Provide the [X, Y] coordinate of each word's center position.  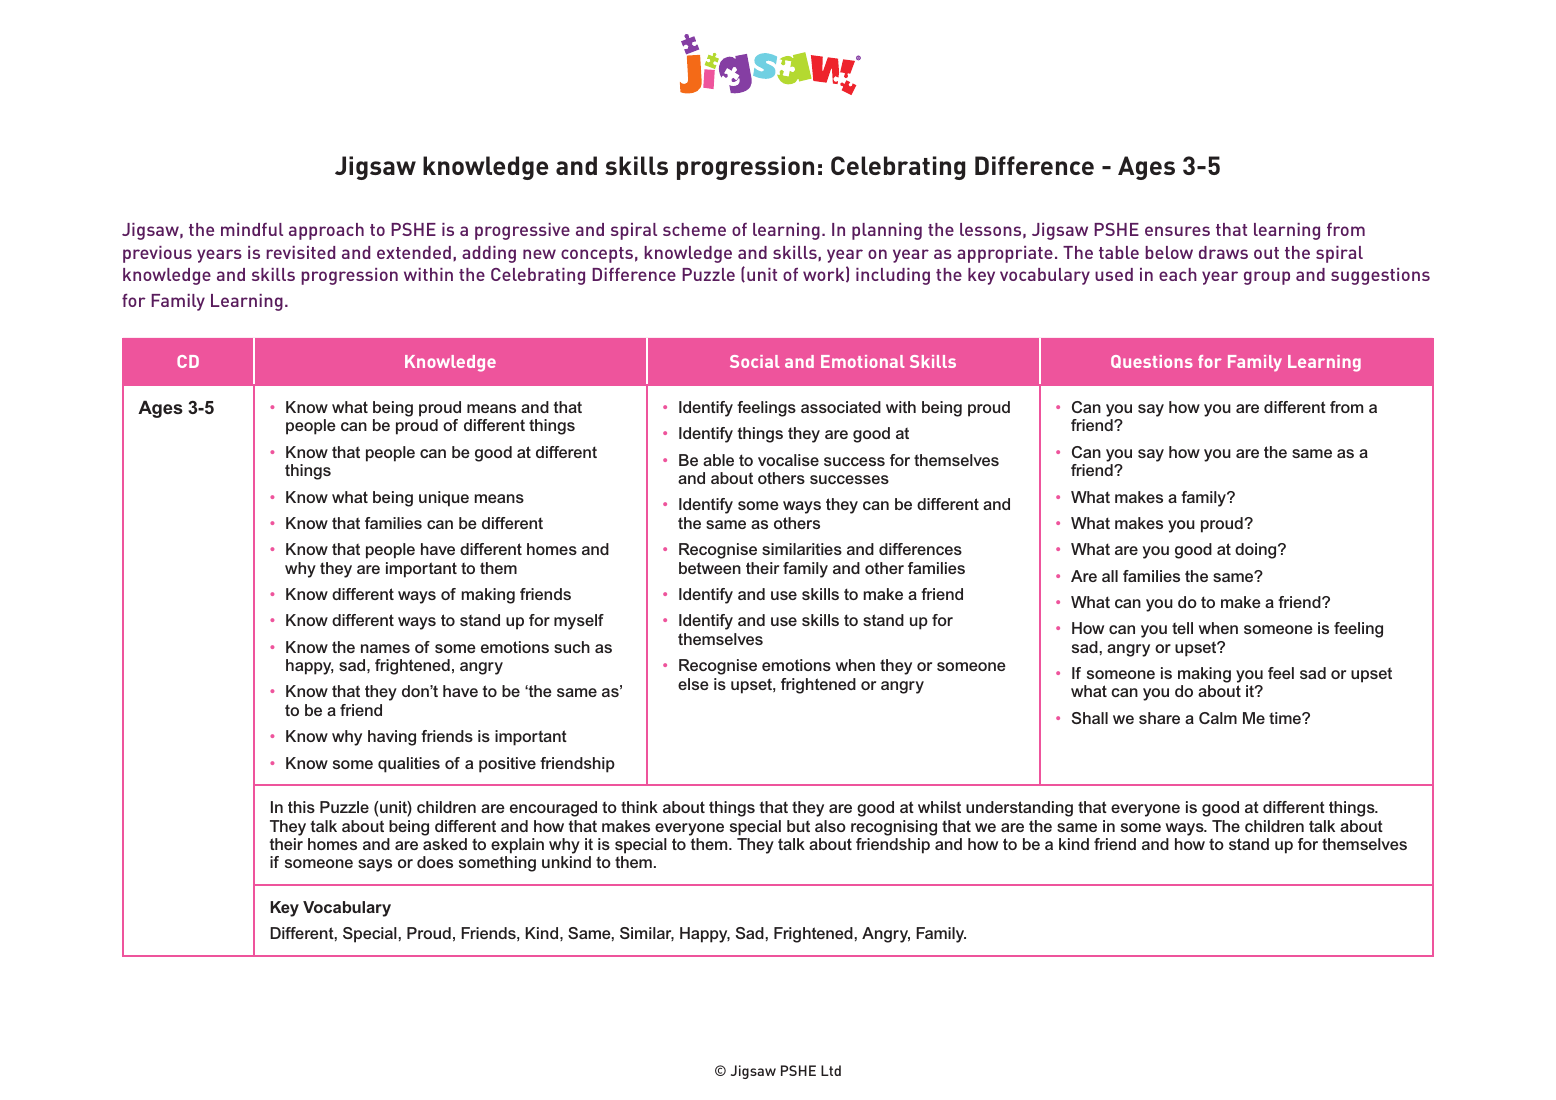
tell [1182, 628]
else [693, 684]
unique [444, 499]
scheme [694, 229]
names [385, 648]
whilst [939, 807]
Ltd [831, 1070]
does [435, 862]
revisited [300, 252]
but [798, 826]
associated [841, 407]
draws [1223, 252]
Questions [1152, 361]
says [375, 865]
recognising [894, 828]
